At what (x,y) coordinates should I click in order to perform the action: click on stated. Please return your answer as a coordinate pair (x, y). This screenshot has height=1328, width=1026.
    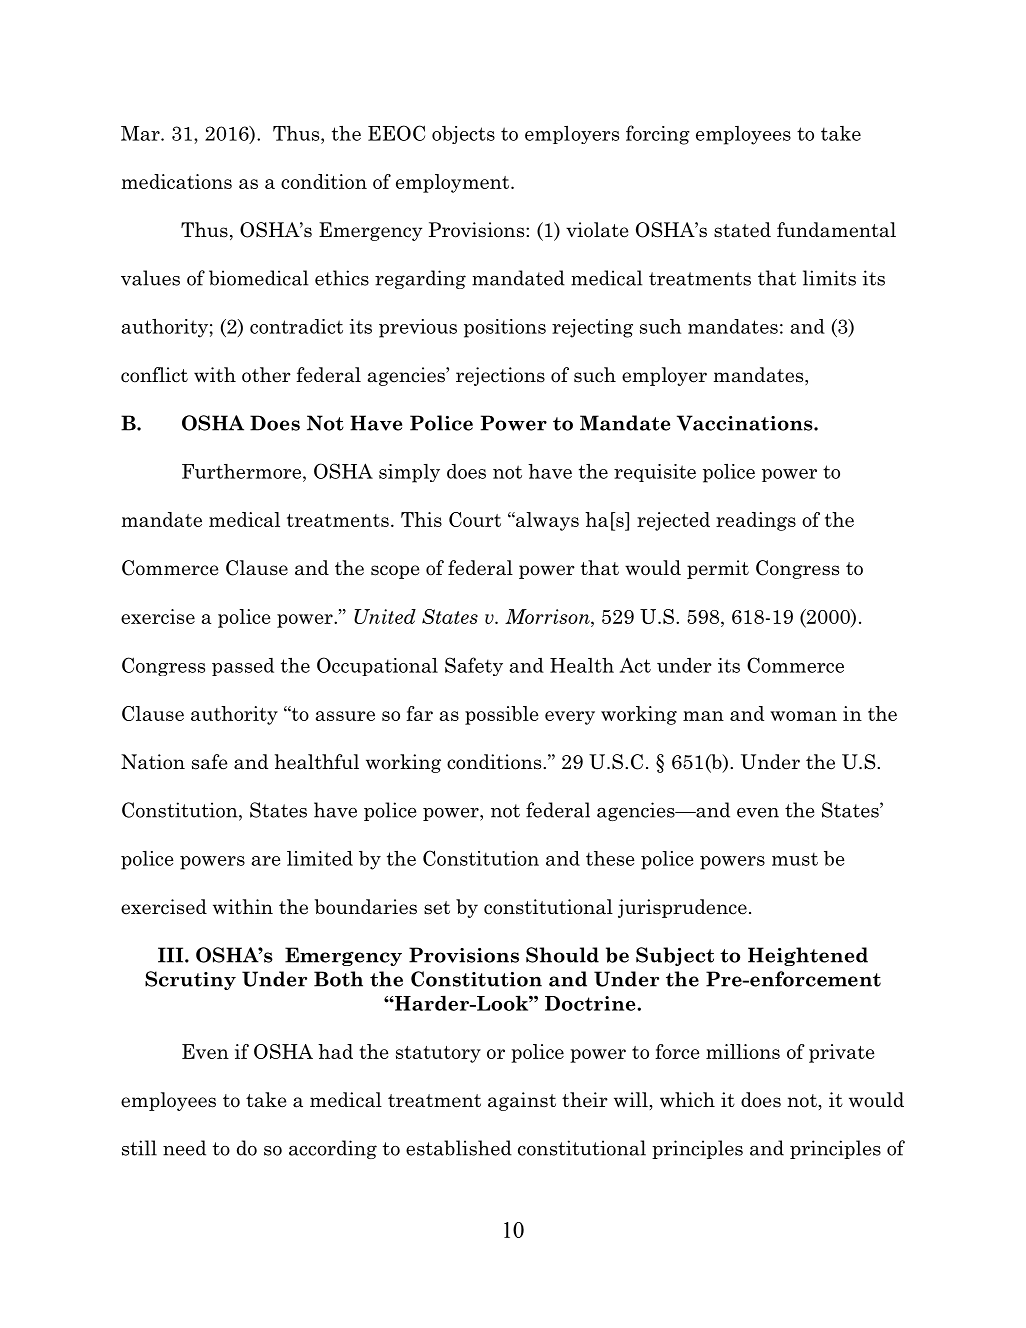
    Looking at the image, I should click on (742, 230).
